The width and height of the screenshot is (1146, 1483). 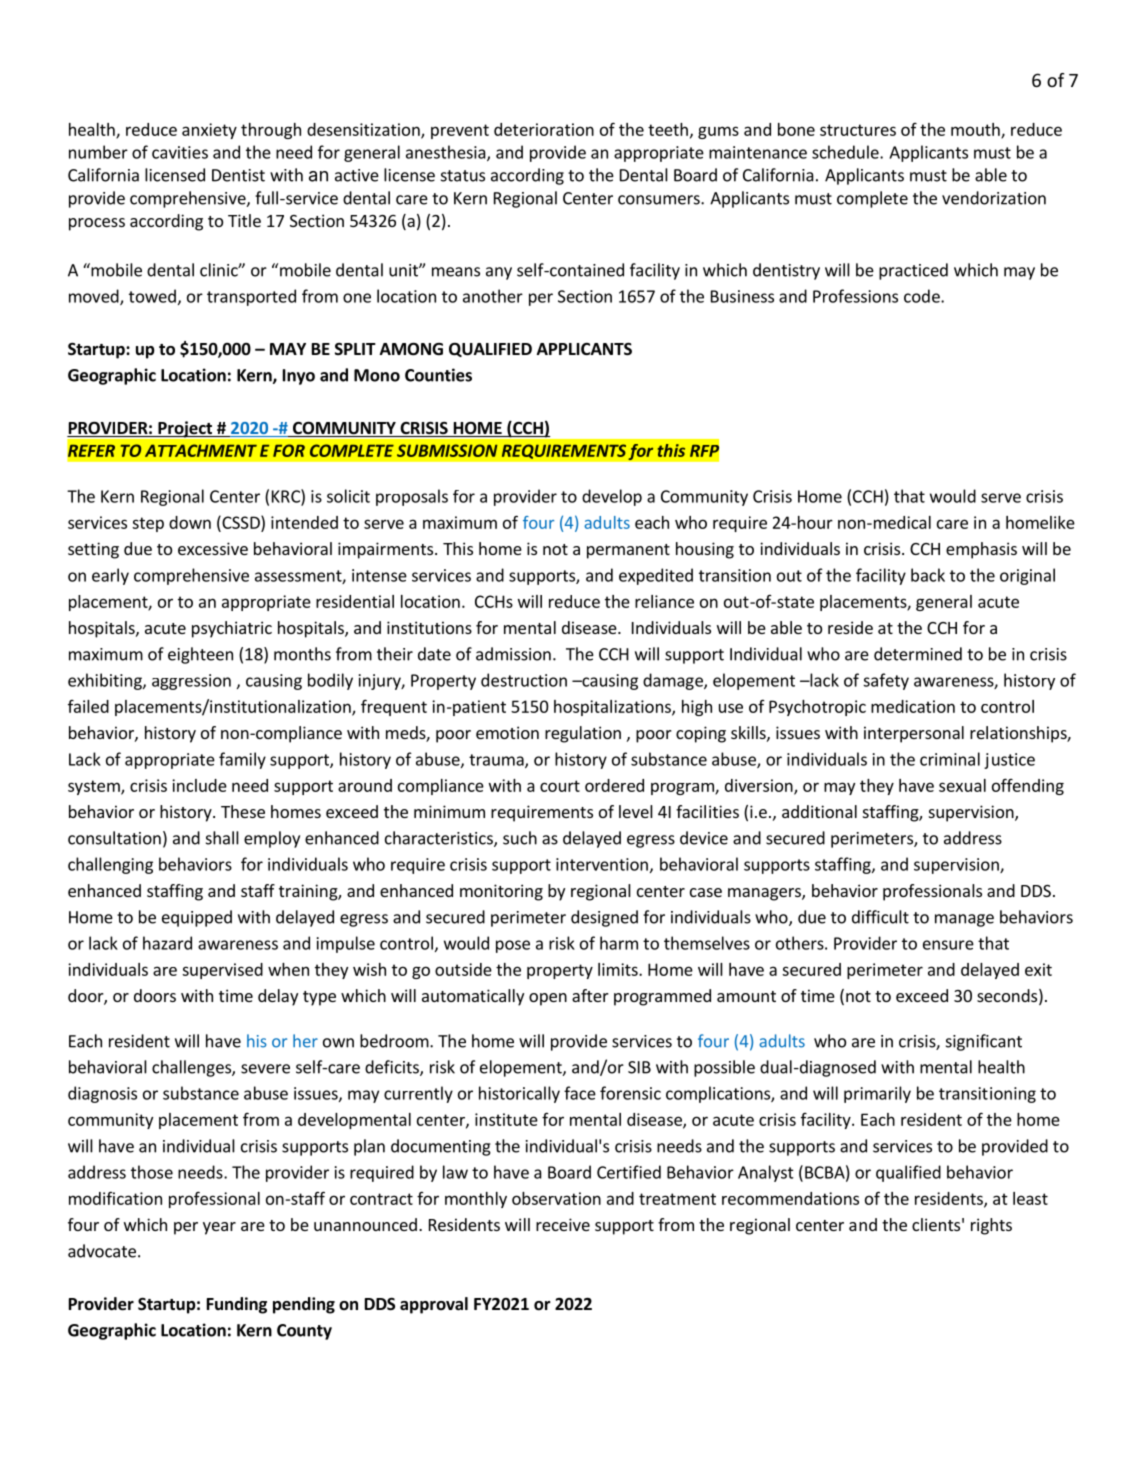 I want to click on difficult, so click(x=880, y=917).
